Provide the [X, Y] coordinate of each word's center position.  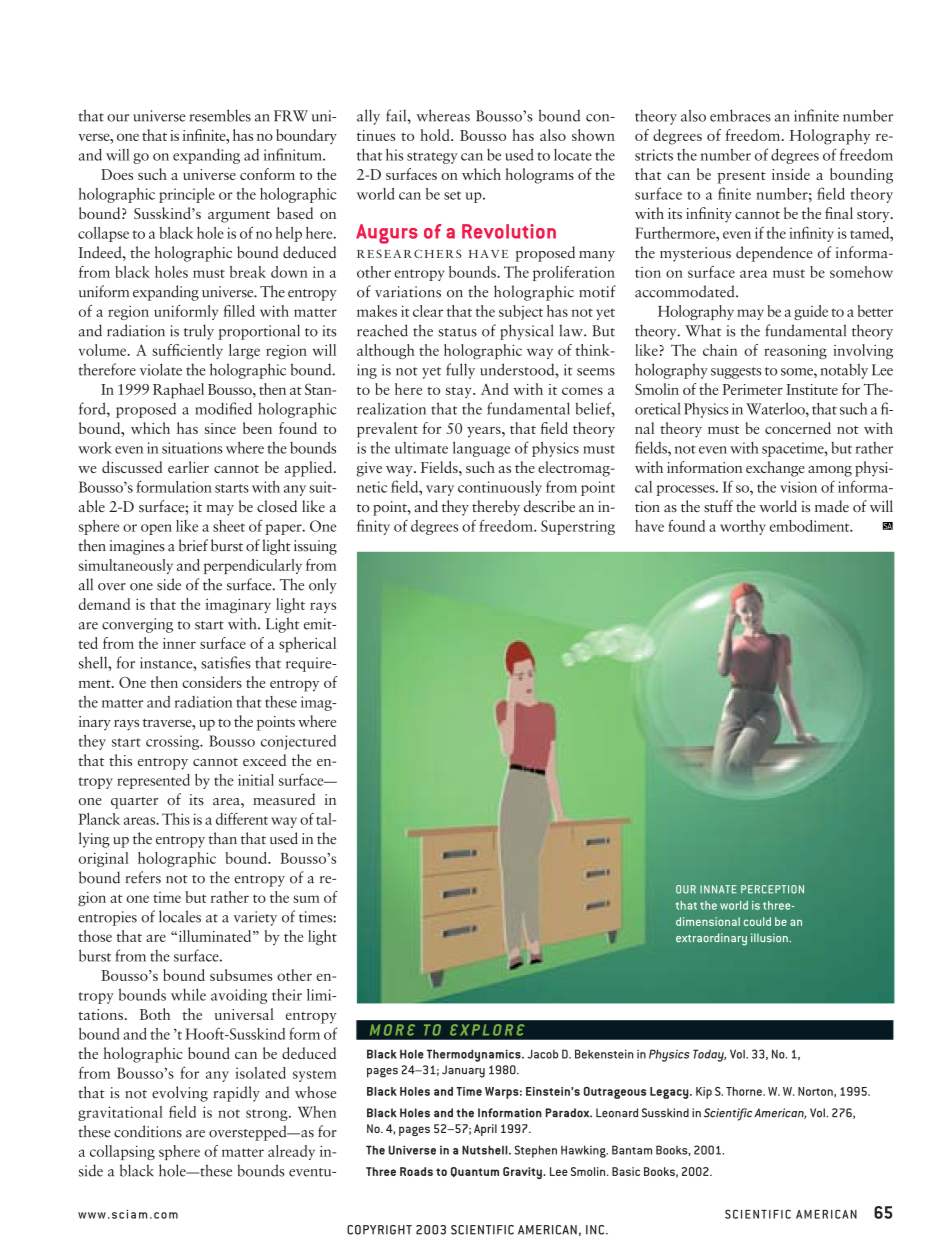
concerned [798, 428]
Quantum [475, 1172]
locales [180, 916]
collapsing [122, 1152]
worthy [743, 527]
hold [436, 135]
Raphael [178, 391]
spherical [307, 645]
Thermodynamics [475, 1055]
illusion [770, 938]
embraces [740, 115]
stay [460, 392]
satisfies [226, 662]
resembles [220, 115]
